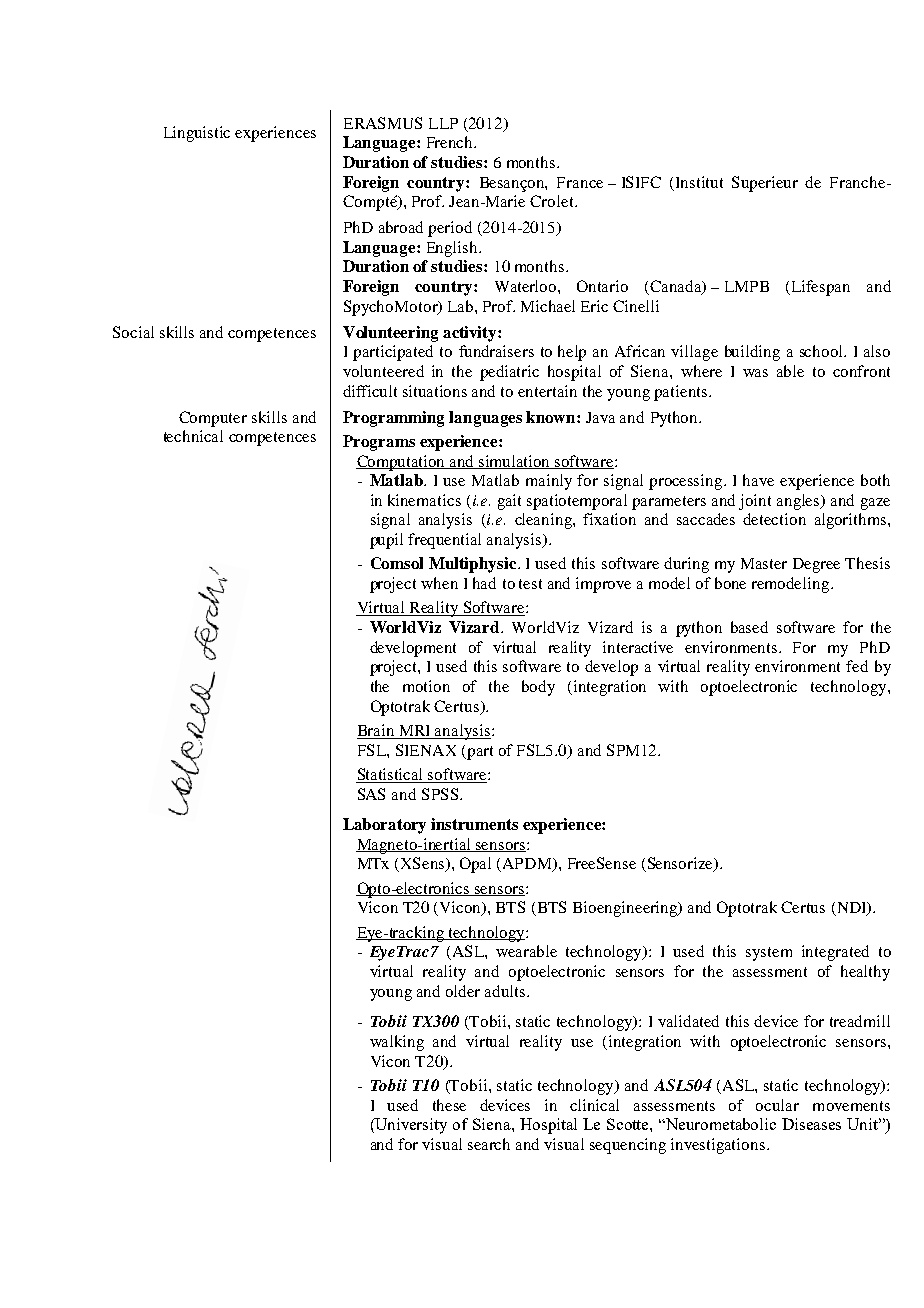 Image resolution: width=924 pixels, height=1308 pixels. Describe the element at coordinates (489, 1144) in the page. I see `search` at that location.
